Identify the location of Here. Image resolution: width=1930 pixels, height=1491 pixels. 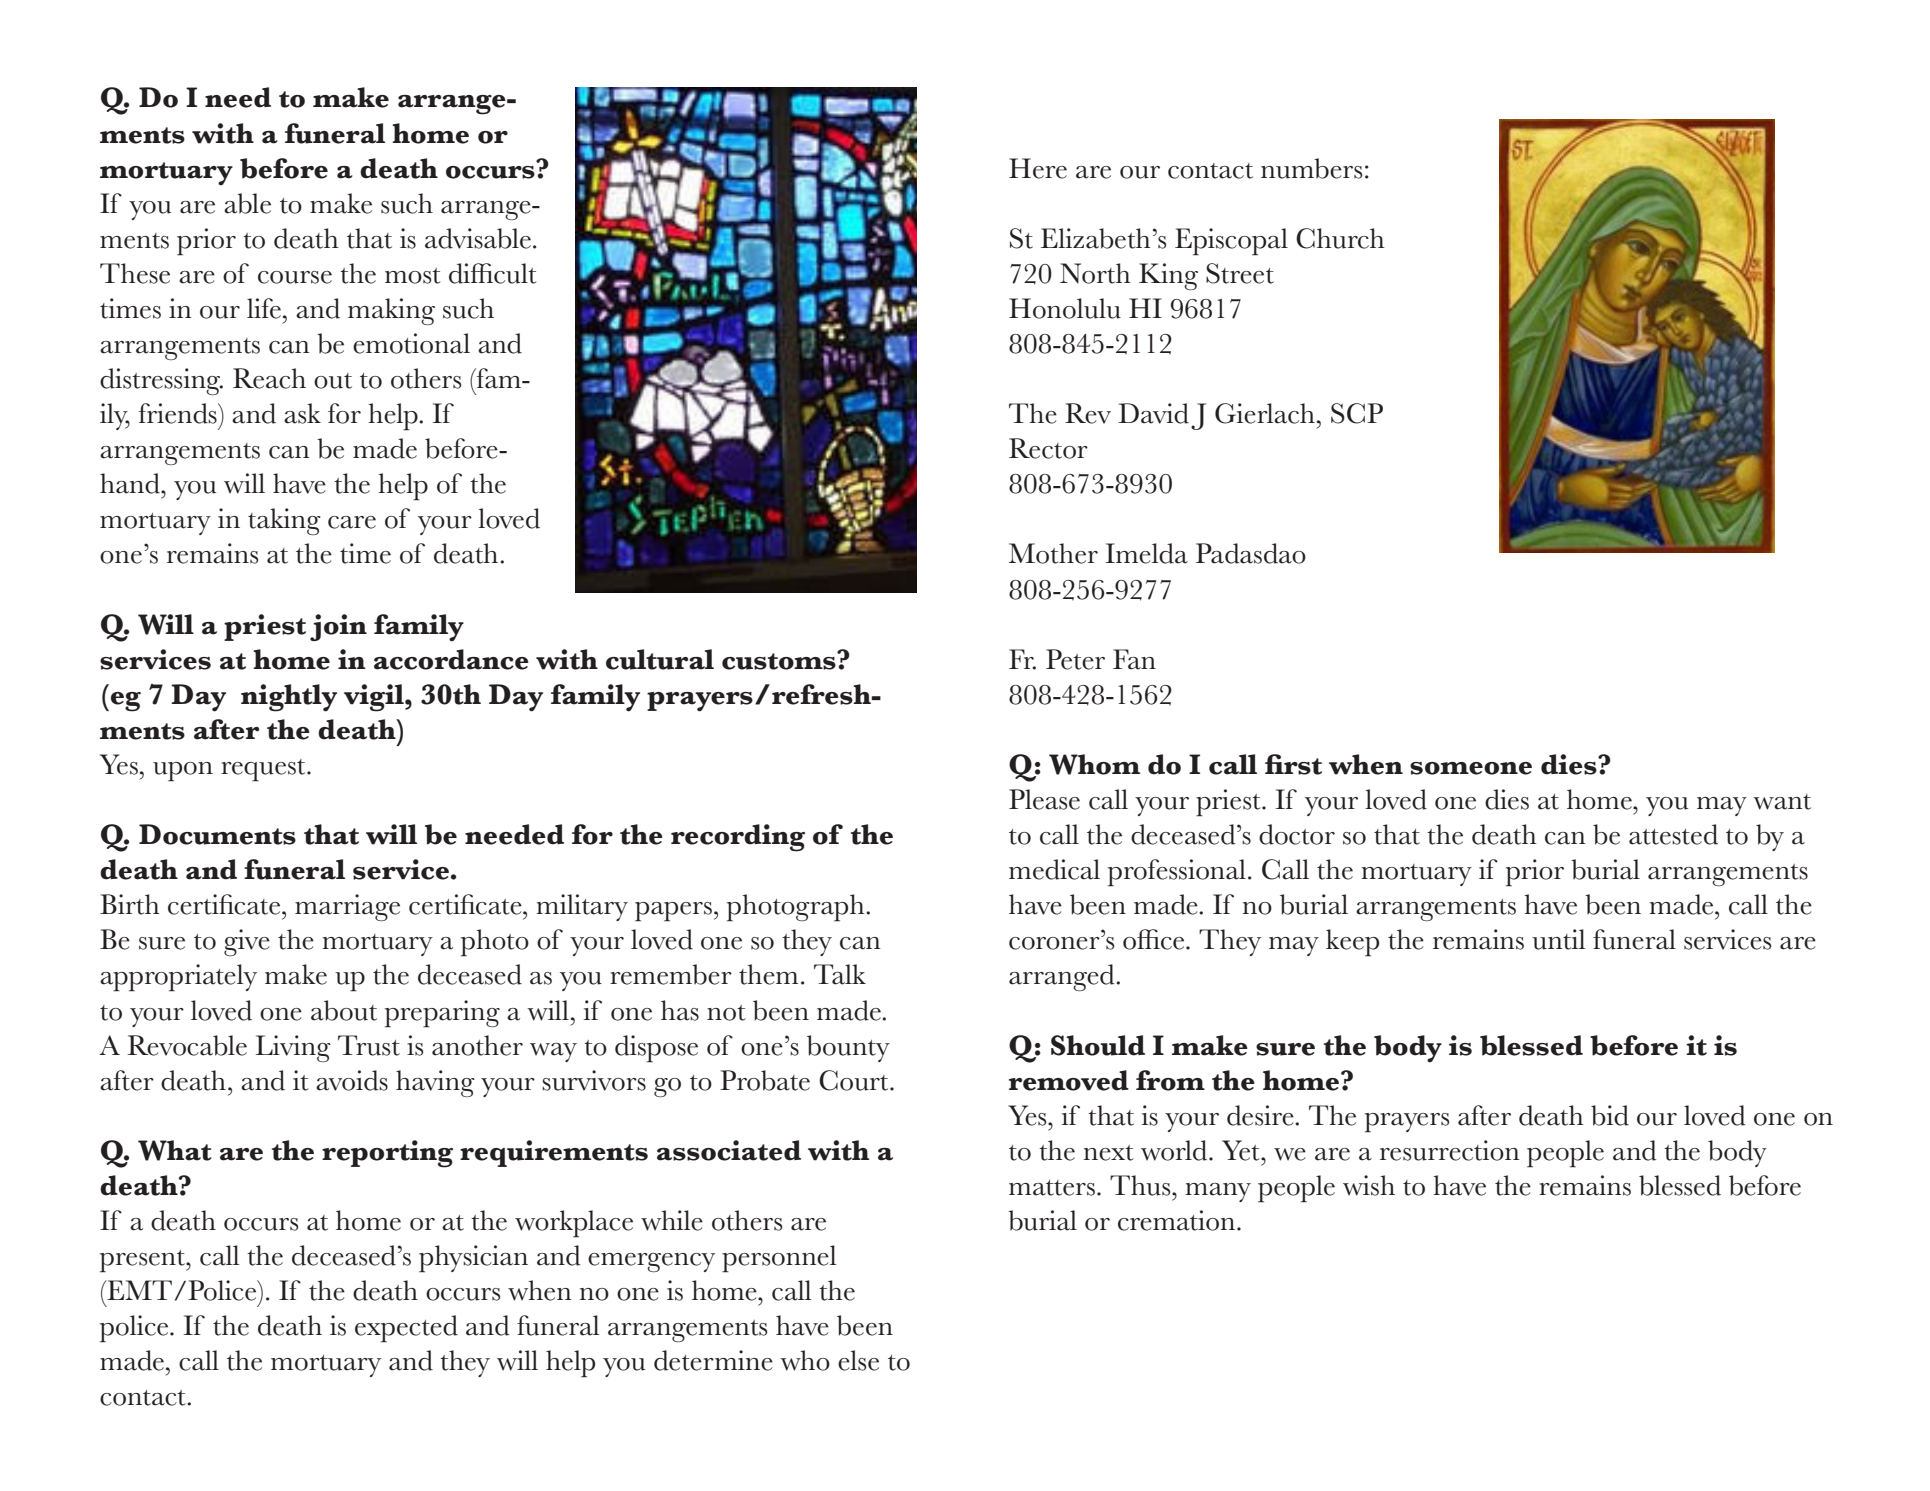
(1038, 168).
